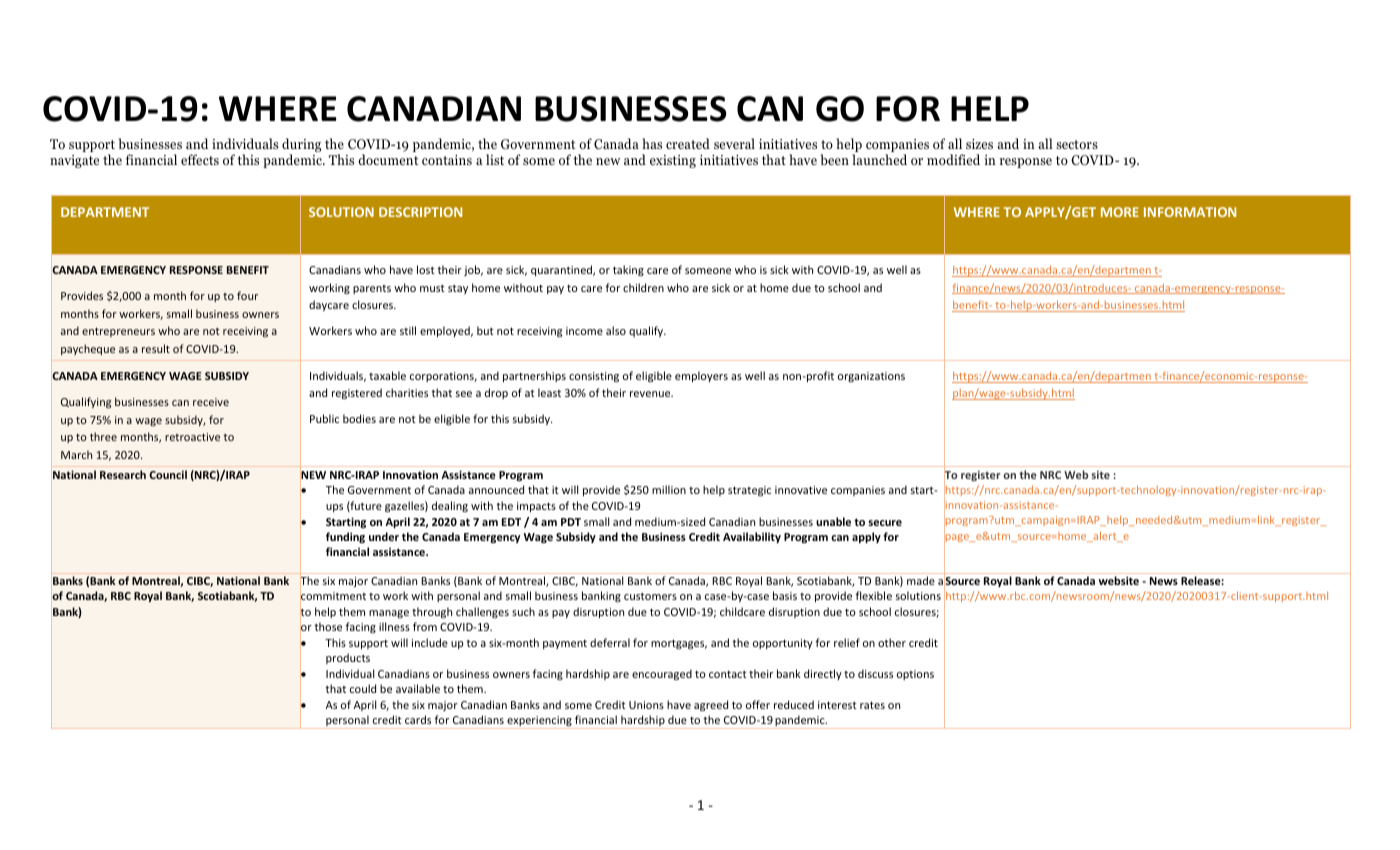 The image size is (1400, 850). I want to click on sectors, so click(1077, 144).
